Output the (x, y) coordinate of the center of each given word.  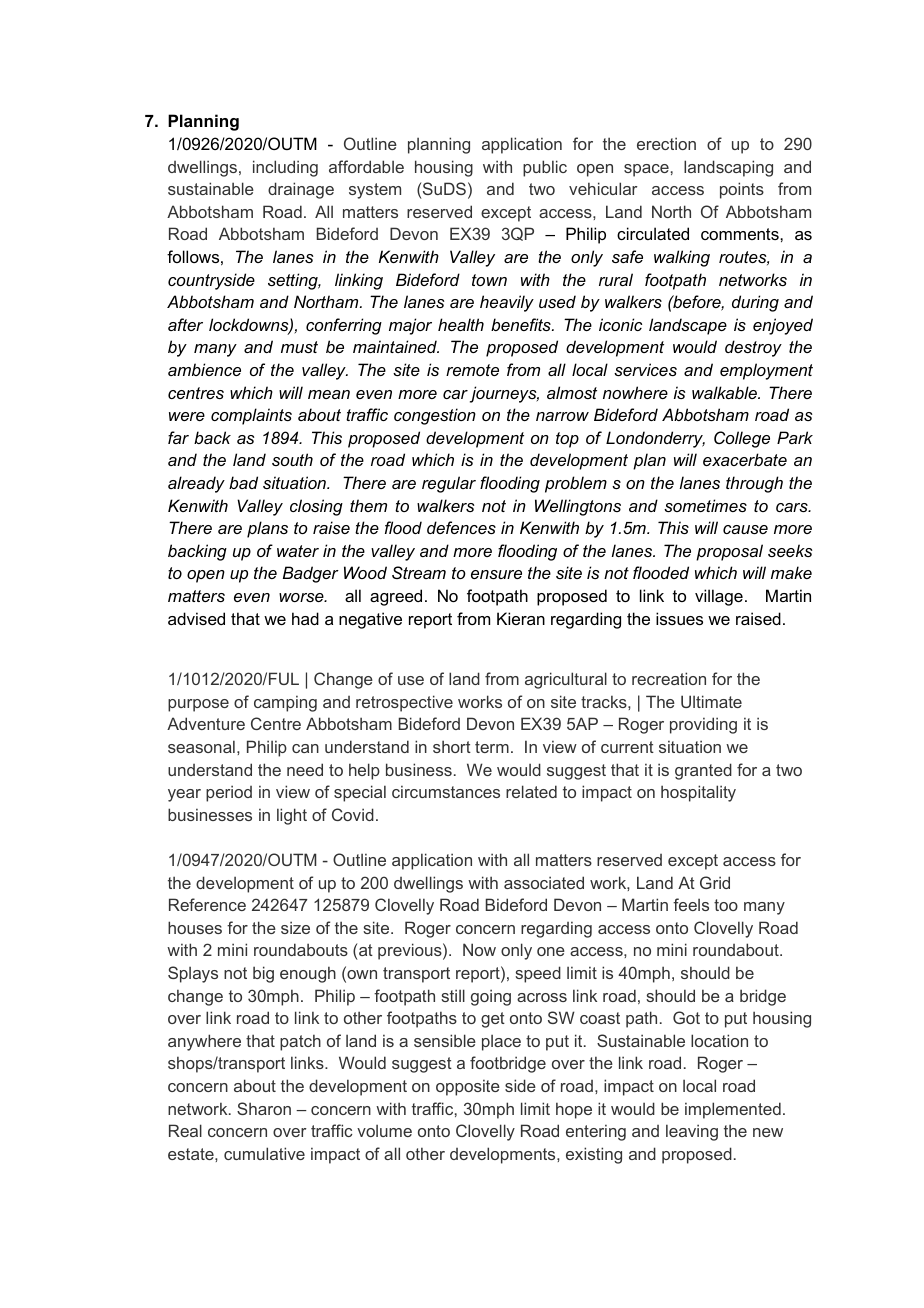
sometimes (705, 505)
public (545, 168)
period (229, 793)
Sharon (264, 1108)
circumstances (446, 791)
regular (449, 484)
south (292, 459)
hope (574, 1110)
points (742, 190)
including (285, 168)
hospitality (698, 793)
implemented (733, 1110)
